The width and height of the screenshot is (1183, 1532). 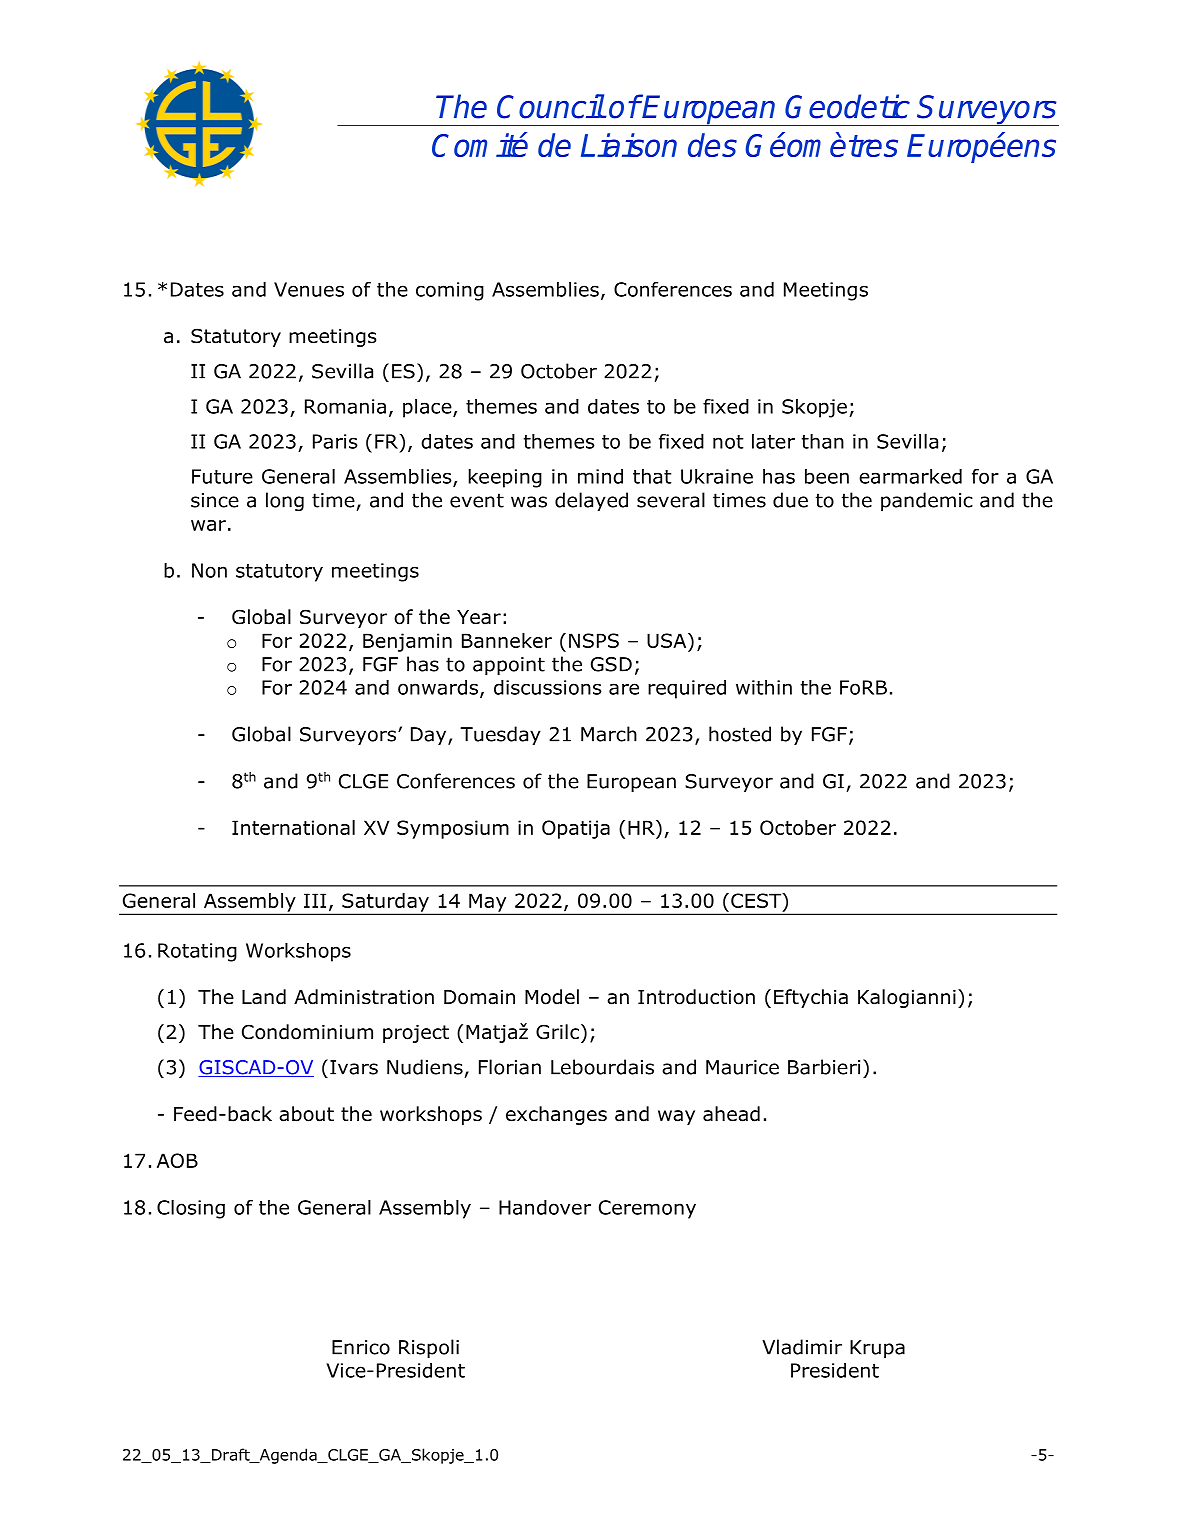 I want to click on Handover, so click(x=545, y=1207).
